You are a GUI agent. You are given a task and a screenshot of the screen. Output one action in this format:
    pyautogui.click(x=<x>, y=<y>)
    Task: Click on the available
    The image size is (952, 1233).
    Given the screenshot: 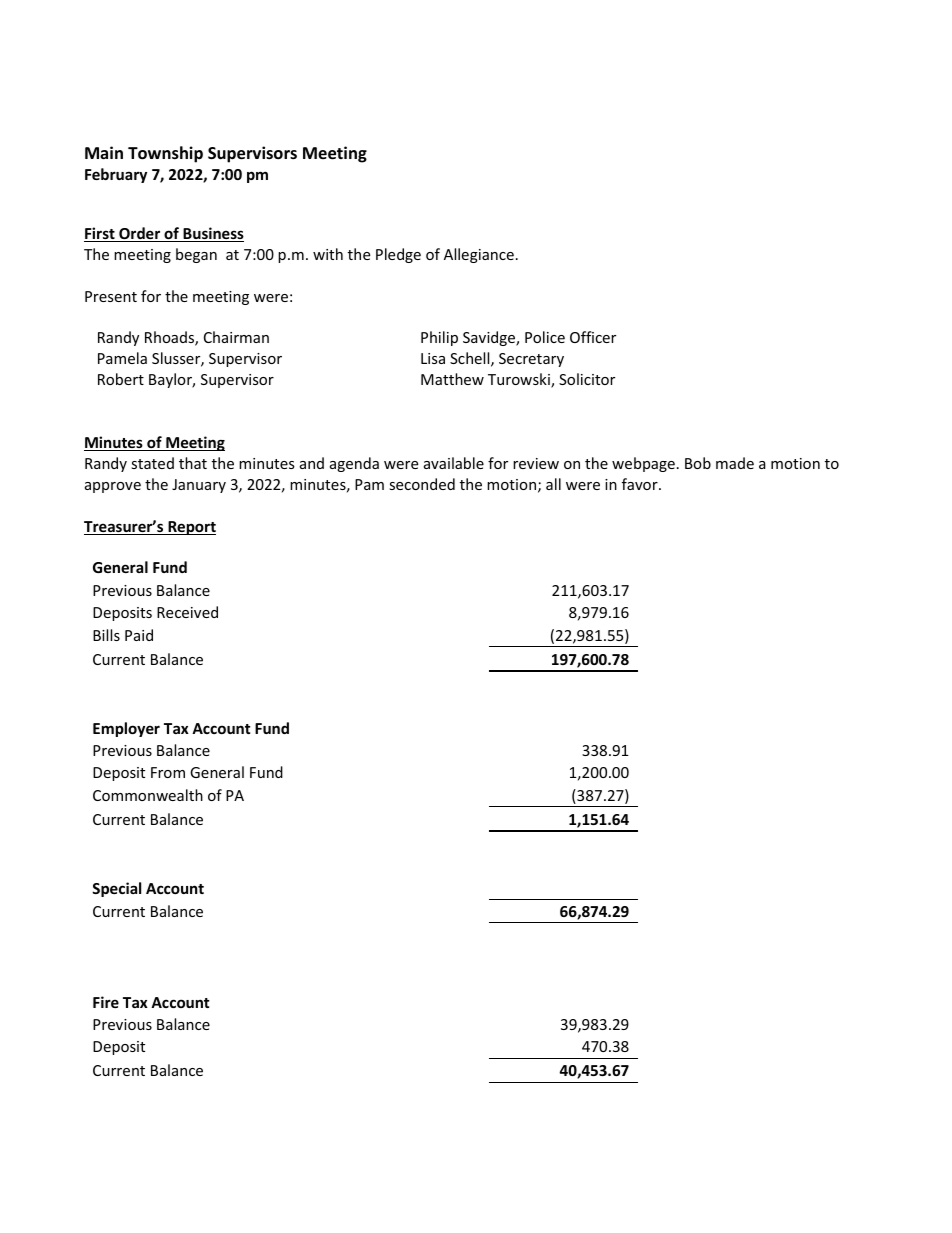 What is the action you would take?
    pyautogui.click(x=454, y=463)
